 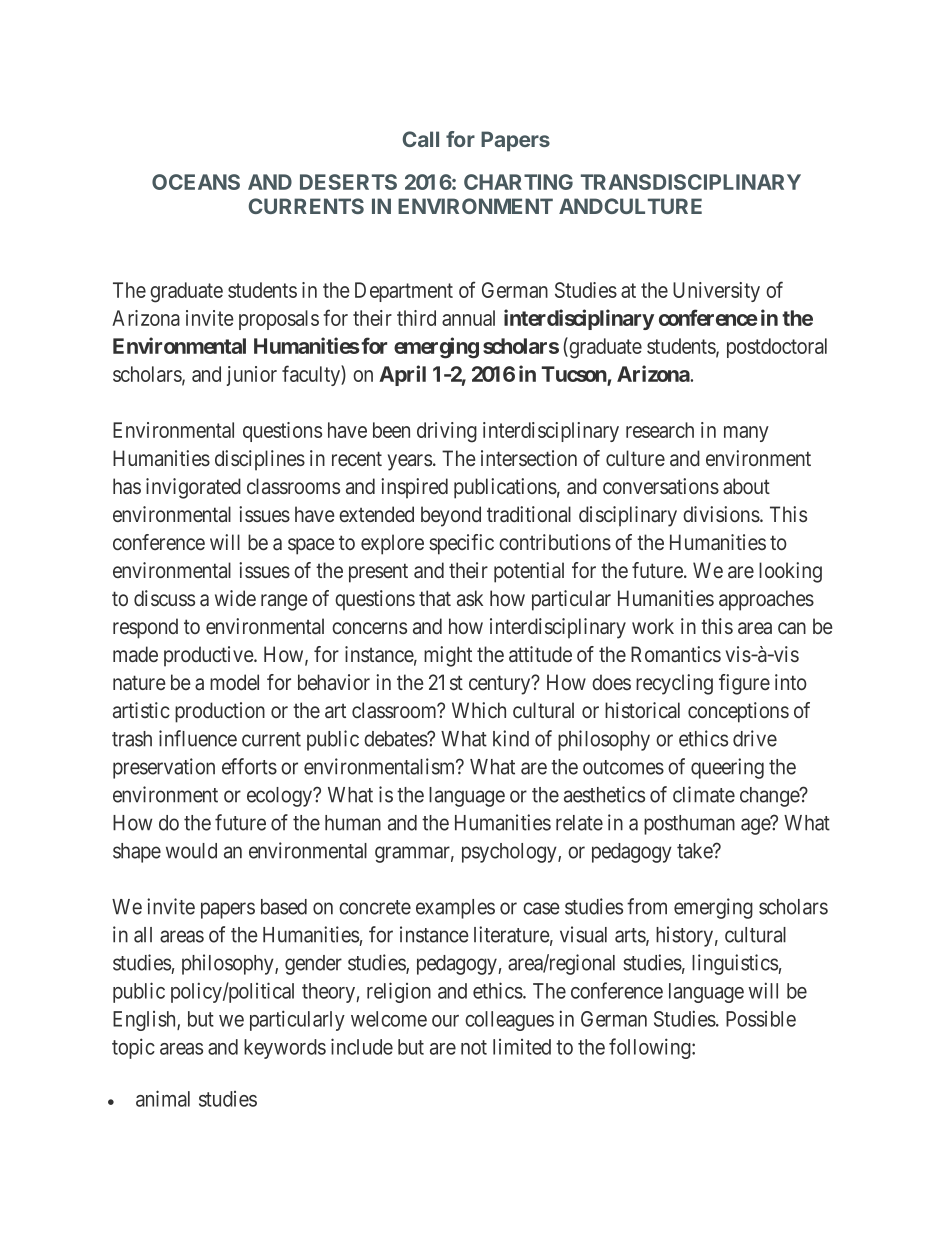 I want to click on OCEANS, so click(x=196, y=182).
